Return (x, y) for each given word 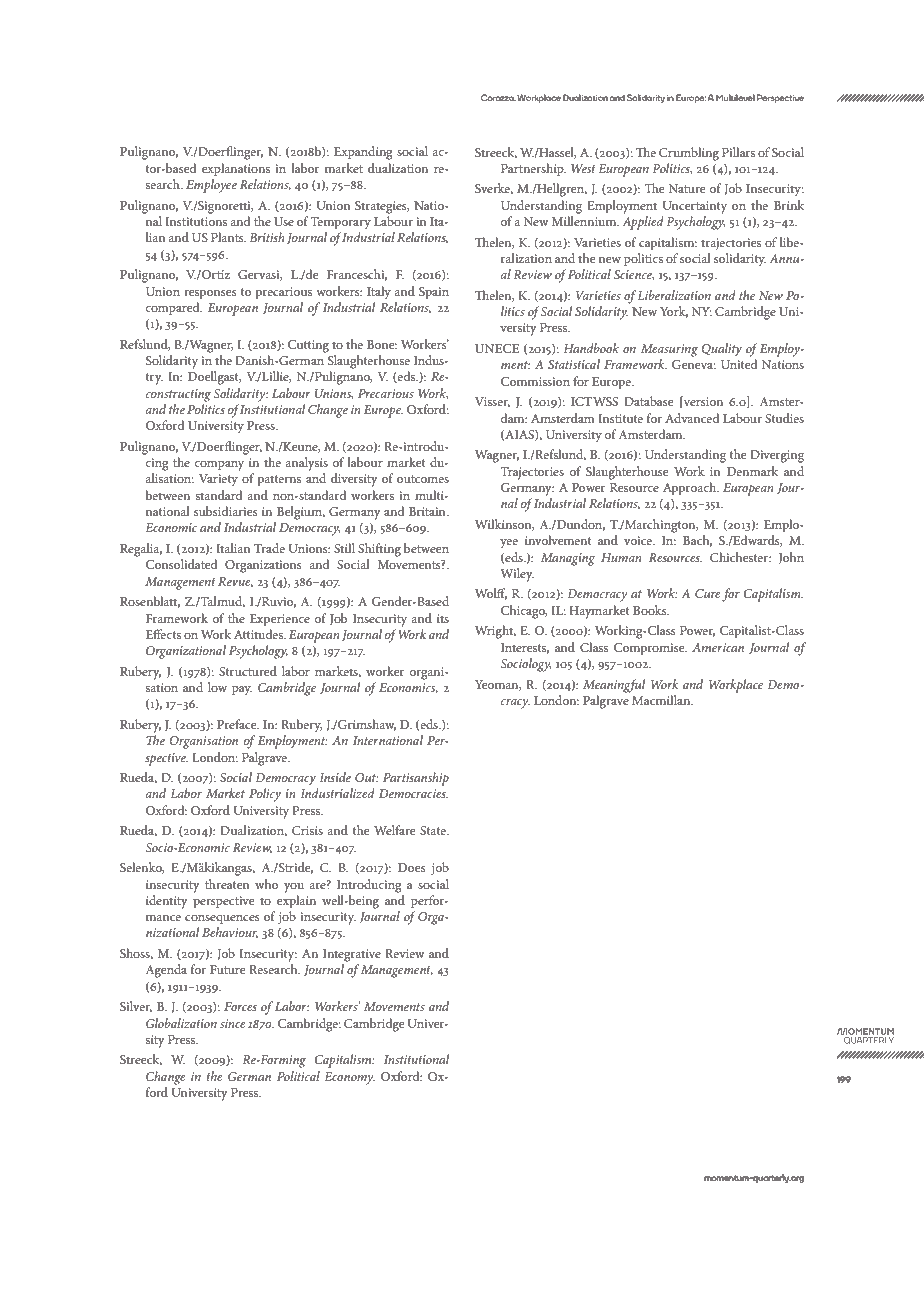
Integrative (352, 955)
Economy (349, 1078)
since (233, 1023)
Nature (687, 188)
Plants (228, 237)
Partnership (533, 170)
